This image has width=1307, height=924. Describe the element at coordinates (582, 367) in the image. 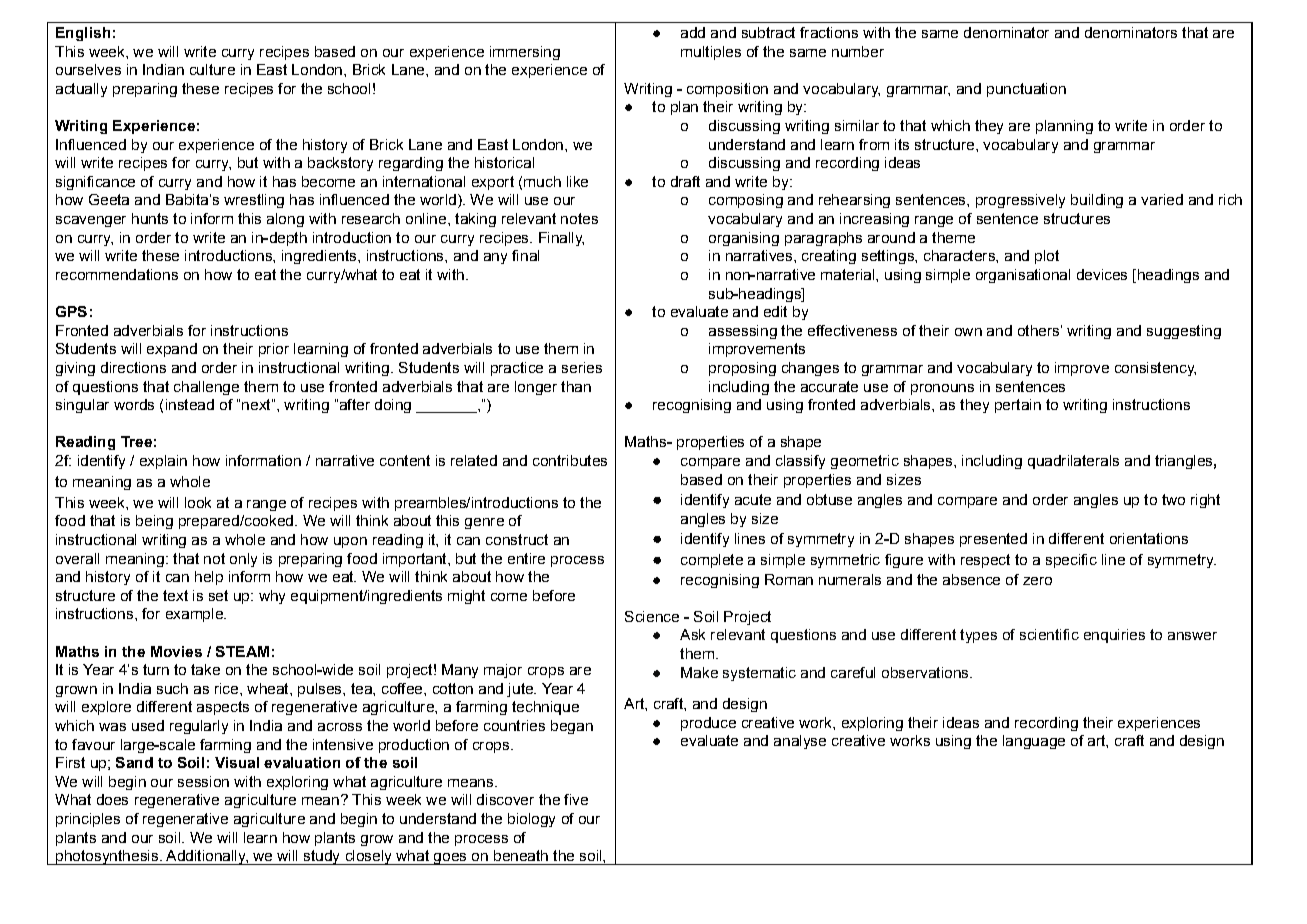

I see `series` at that location.
